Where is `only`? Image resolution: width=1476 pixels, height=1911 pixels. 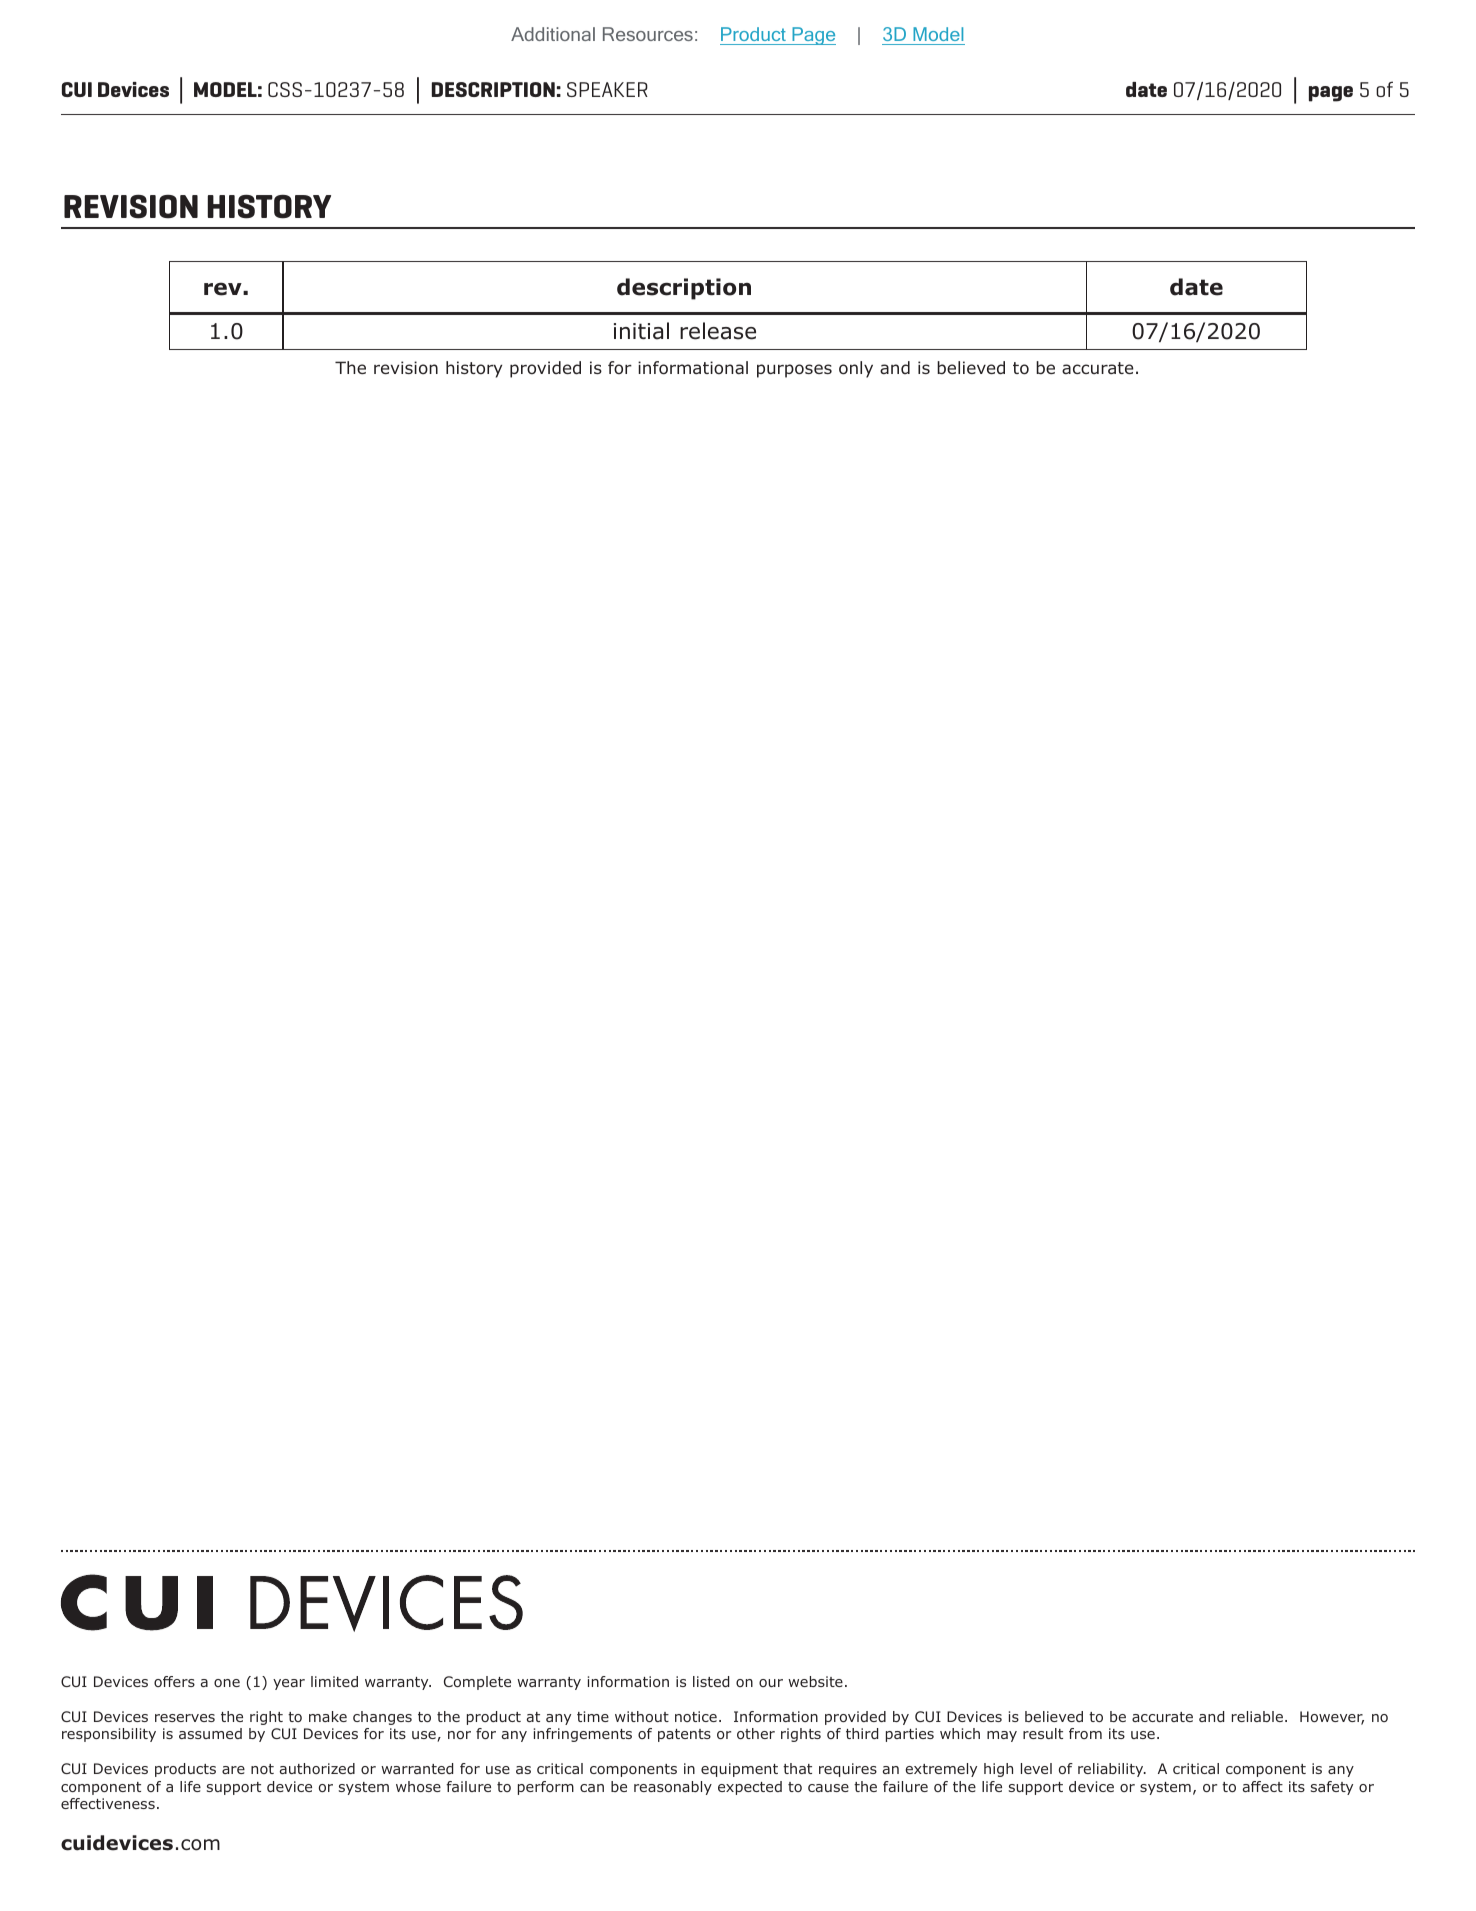
only is located at coordinates (856, 369).
